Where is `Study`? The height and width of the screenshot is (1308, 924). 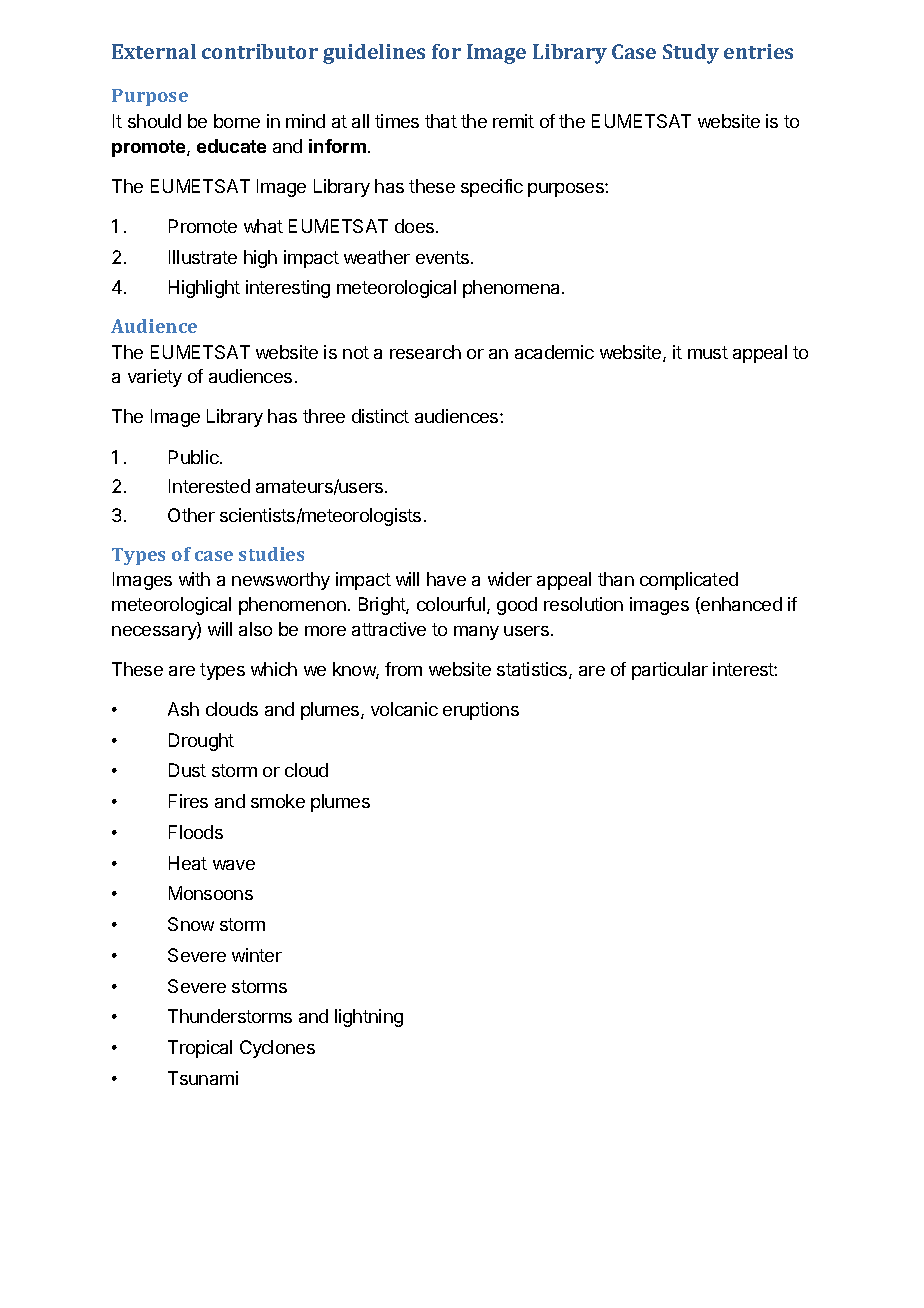
Study is located at coordinates (691, 54).
